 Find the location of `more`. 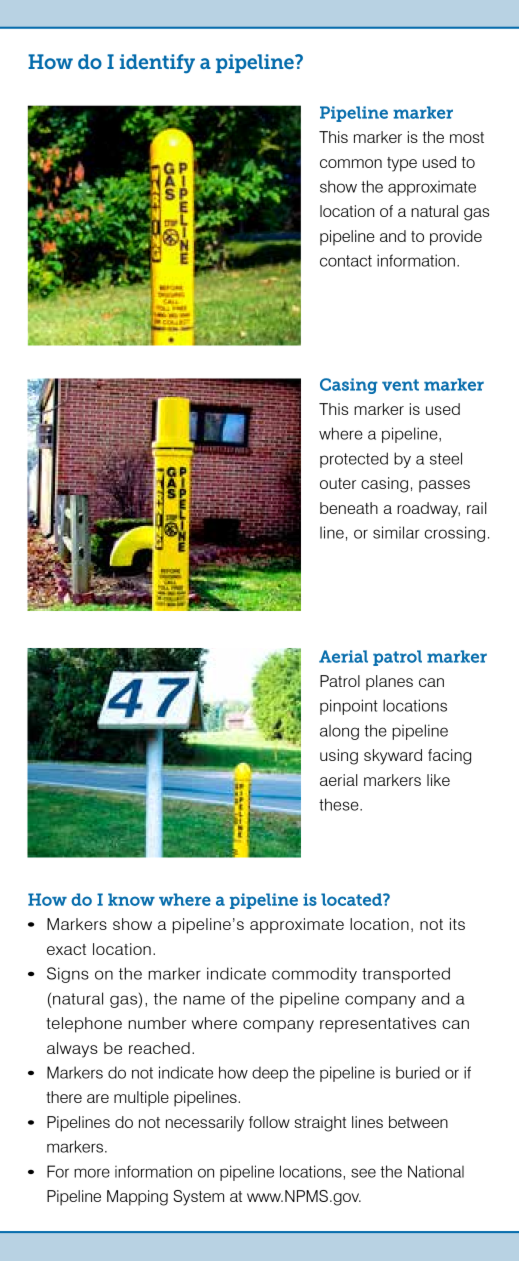

more is located at coordinates (92, 1173).
